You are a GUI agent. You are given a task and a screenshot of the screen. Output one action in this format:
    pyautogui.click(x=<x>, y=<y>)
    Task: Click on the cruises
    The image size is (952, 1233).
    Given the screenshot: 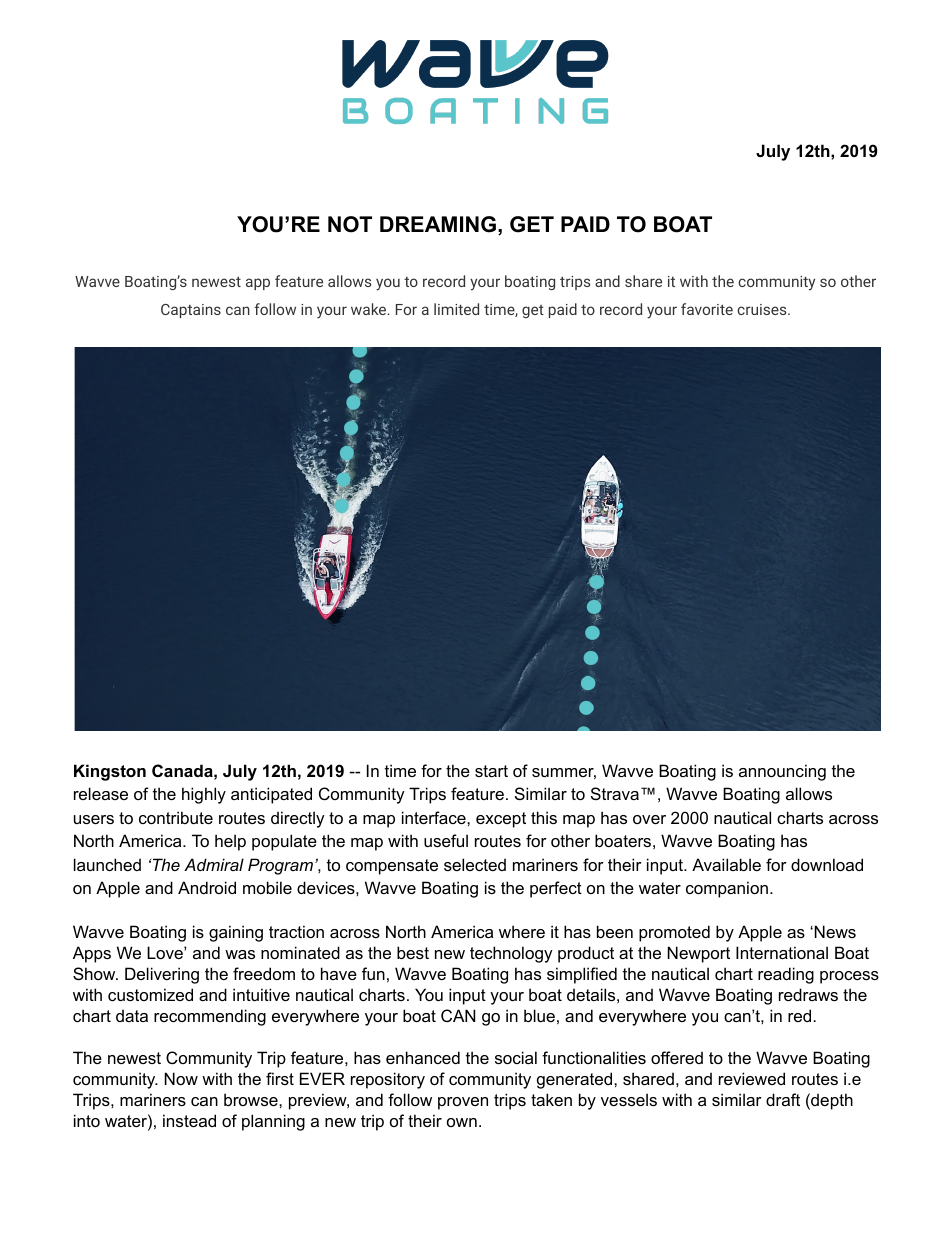 What is the action you would take?
    pyautogui.click(x=763, y=309)
